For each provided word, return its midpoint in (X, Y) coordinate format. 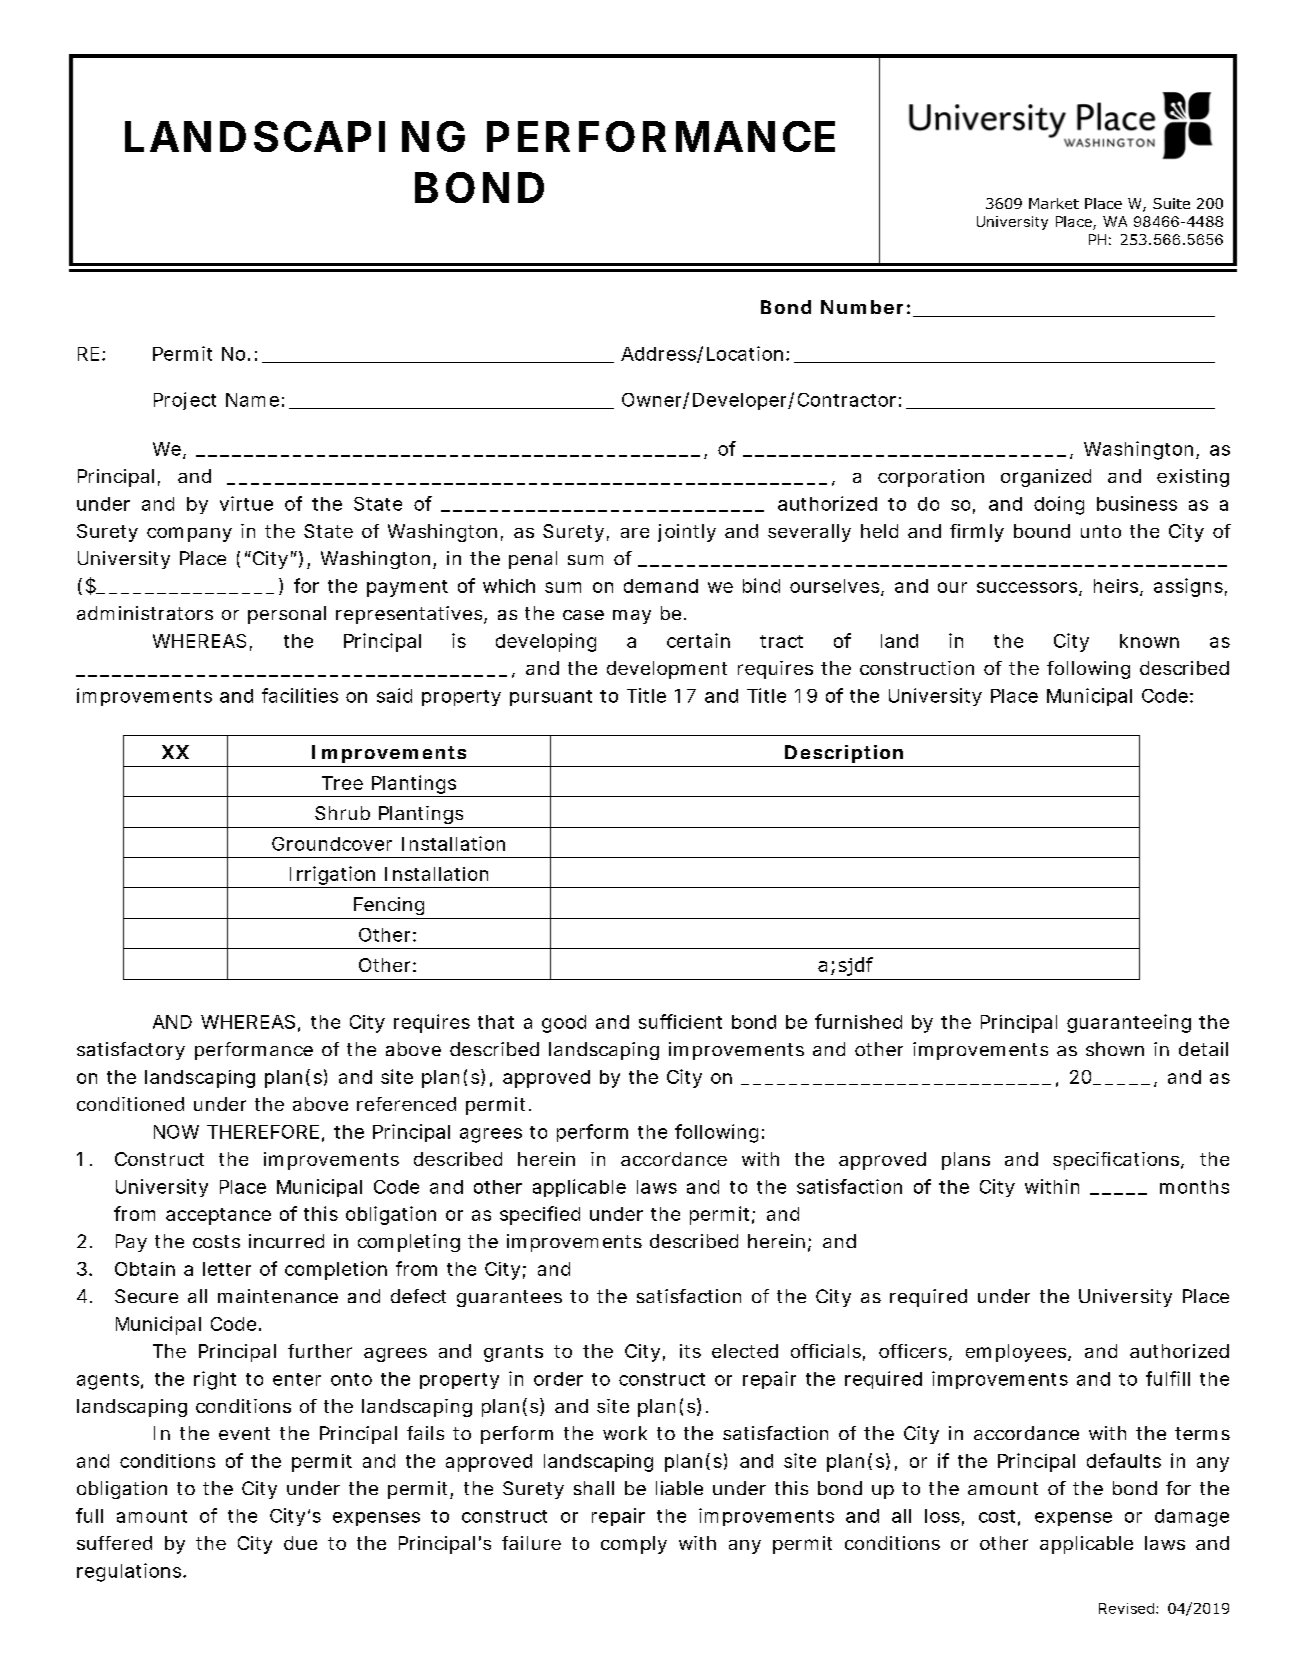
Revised (1126, 1608)
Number (862, 307)
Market (1054, 203)
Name (252, 400)
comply (634, 1545)
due (300, 1543)
